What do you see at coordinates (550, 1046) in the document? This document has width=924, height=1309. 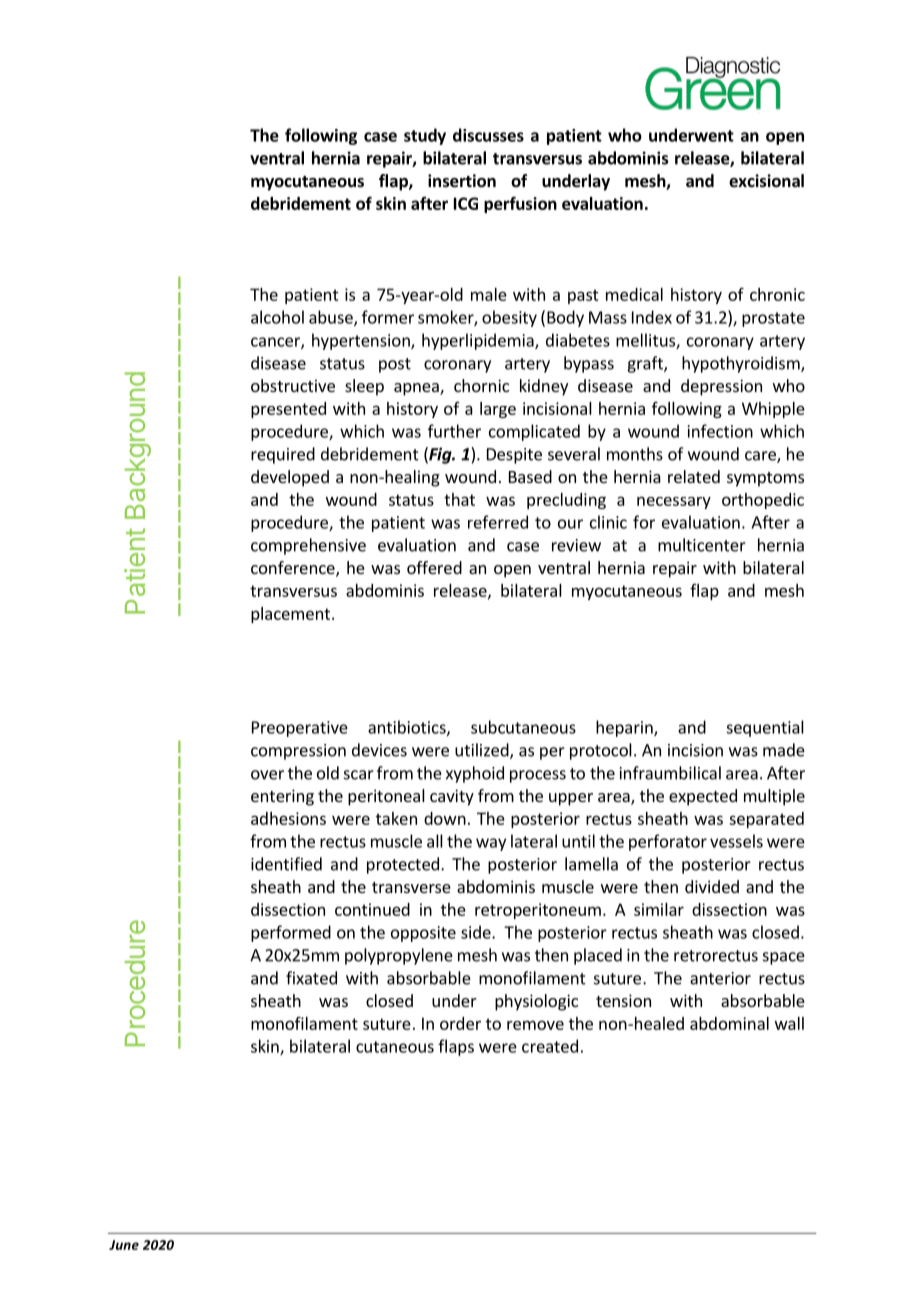 I see `created` at bounding box center [550, 1046].
